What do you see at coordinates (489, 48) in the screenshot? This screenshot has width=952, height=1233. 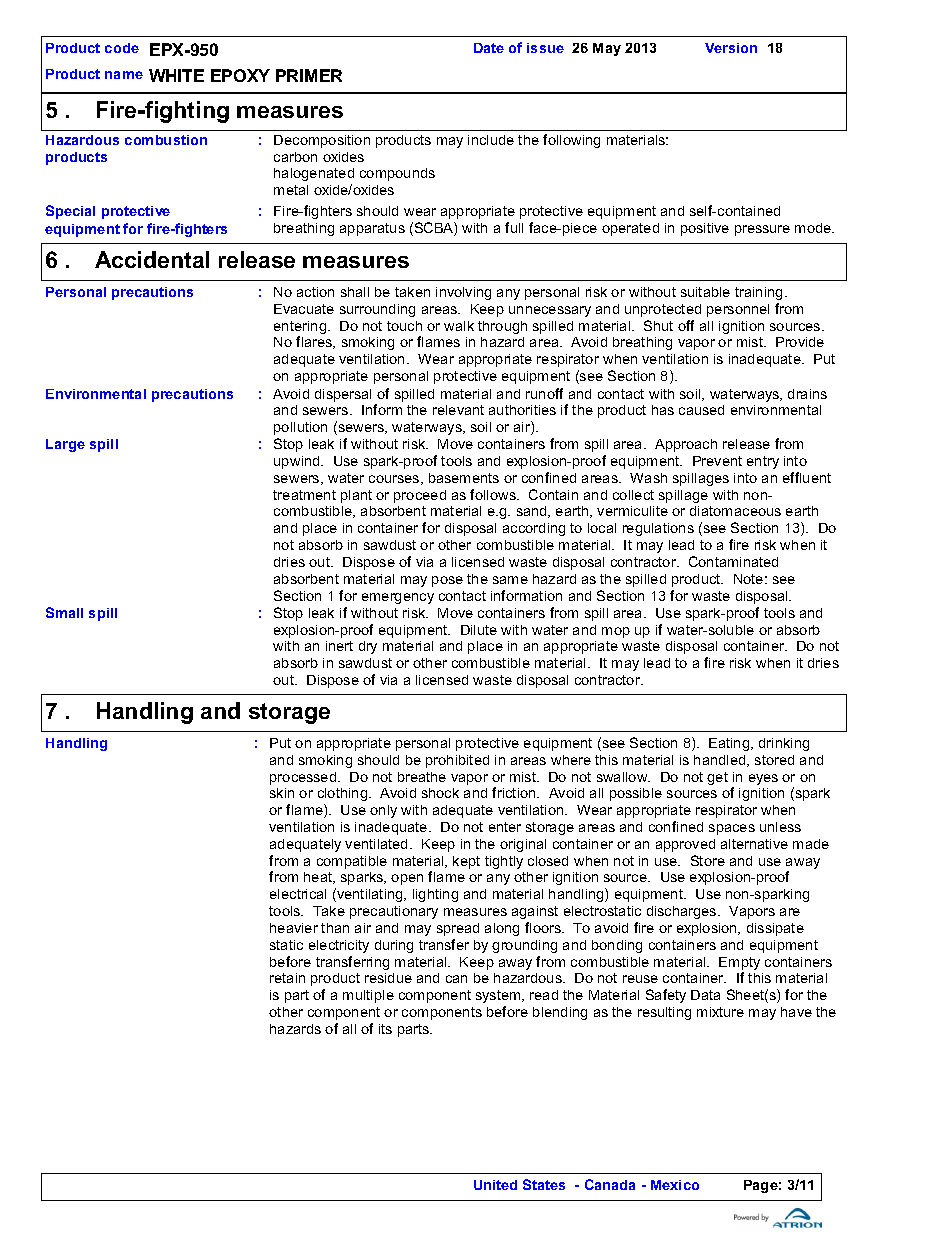 I see `Date` at bounding box center [489, 48].
